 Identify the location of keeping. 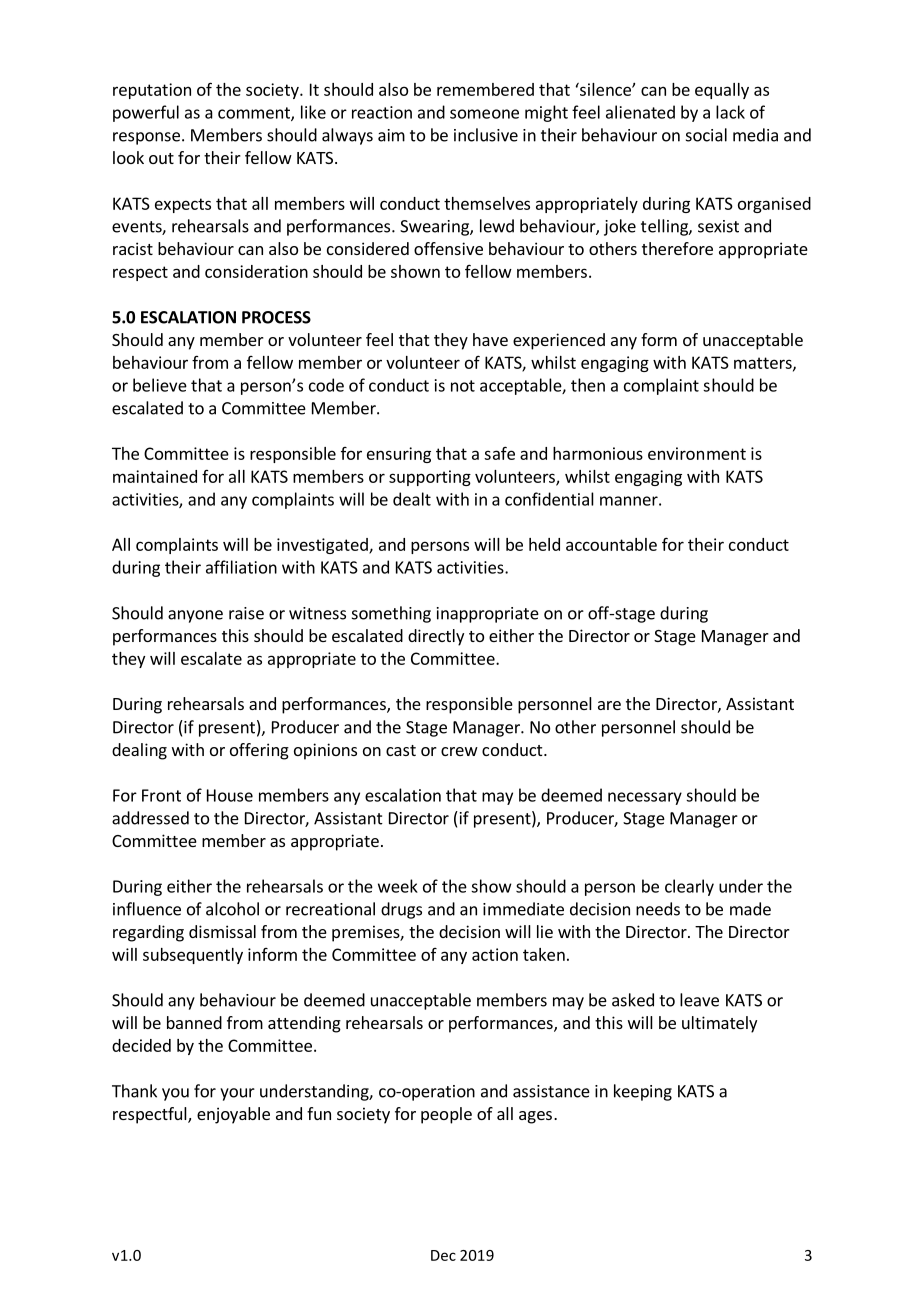
(643, 1092).
